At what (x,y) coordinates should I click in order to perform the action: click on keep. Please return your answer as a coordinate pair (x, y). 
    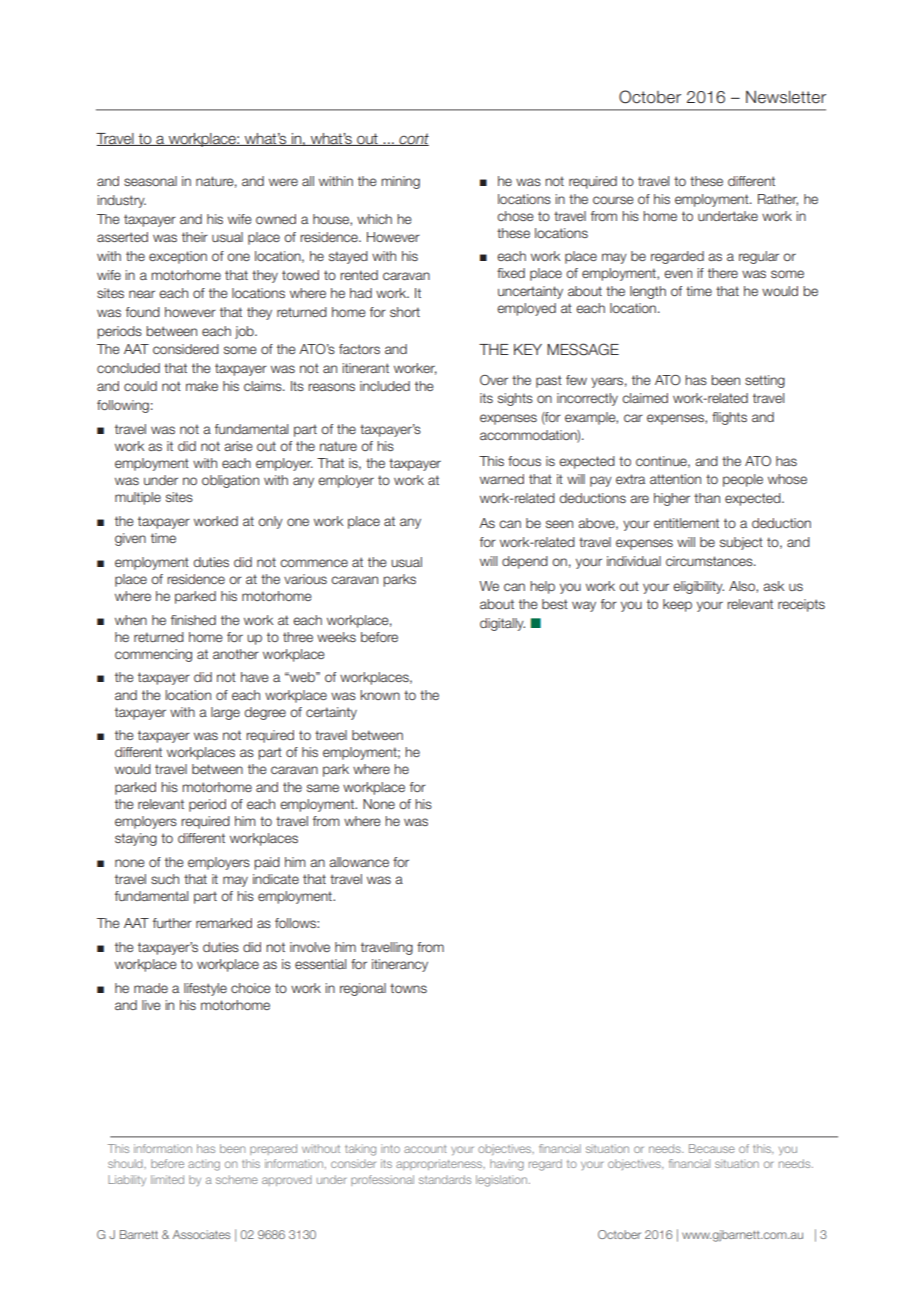
    Looking at the image, I should click on (677, 605).
